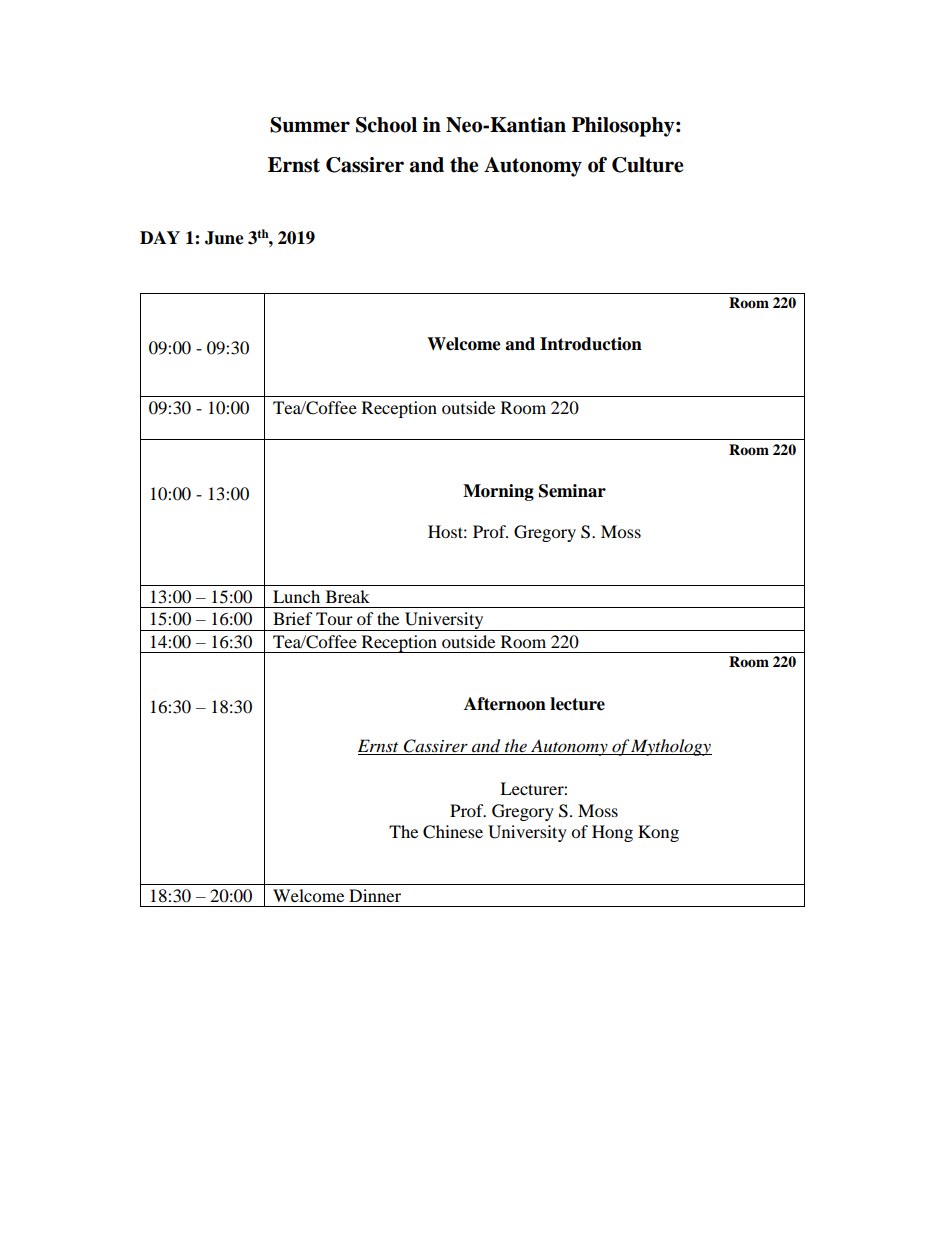  I want to click on Afternoon, so click(505, 704).
